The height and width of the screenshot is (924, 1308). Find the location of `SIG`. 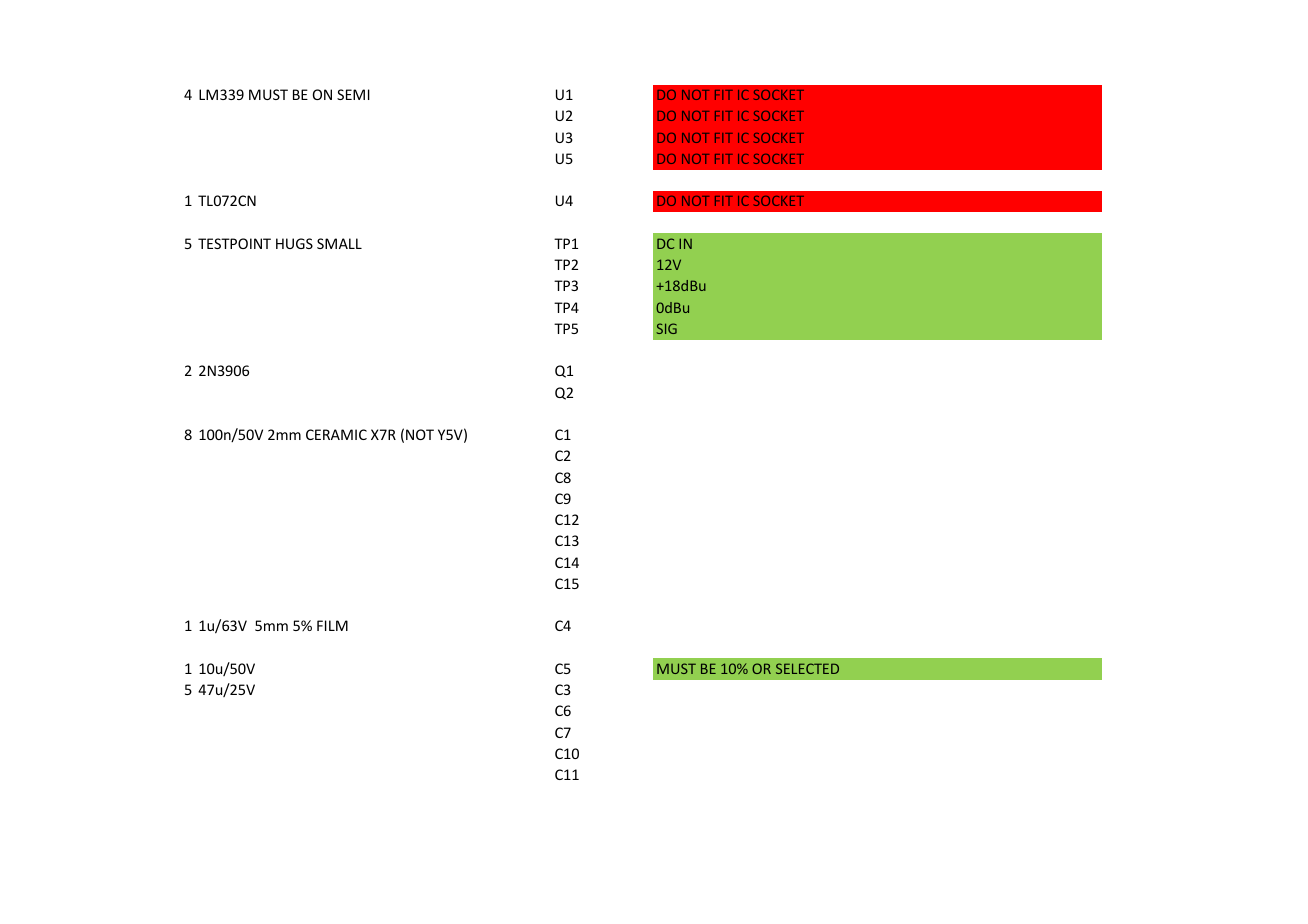

SIG is located at coordinates (666, 328).
